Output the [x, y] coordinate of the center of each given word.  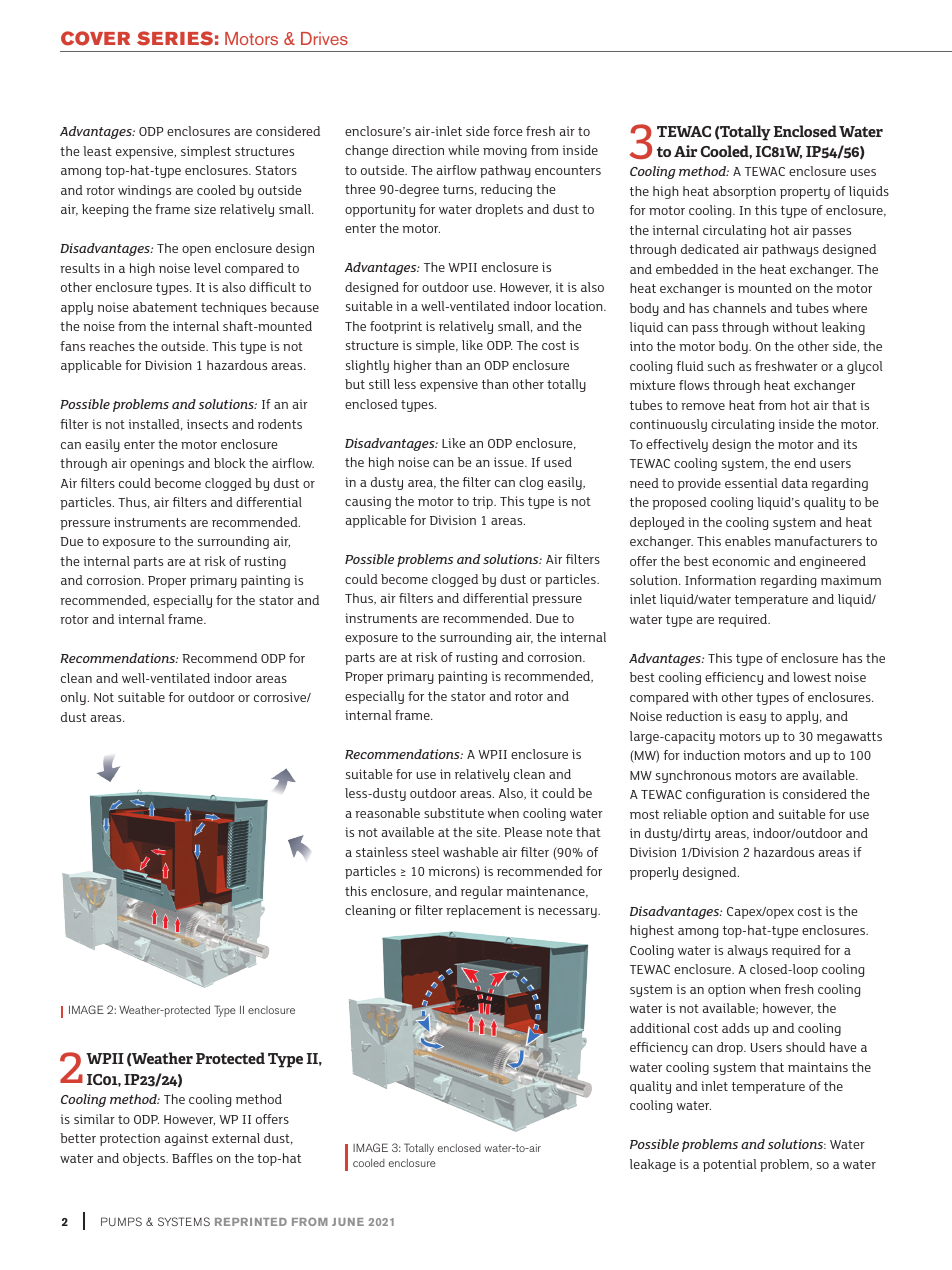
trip [484, 502]
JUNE [348, 1222]
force [507, 131]
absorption [744, 192]
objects [145, 1159]
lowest [812, 677]
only [73, 698]
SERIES [175, 38]
